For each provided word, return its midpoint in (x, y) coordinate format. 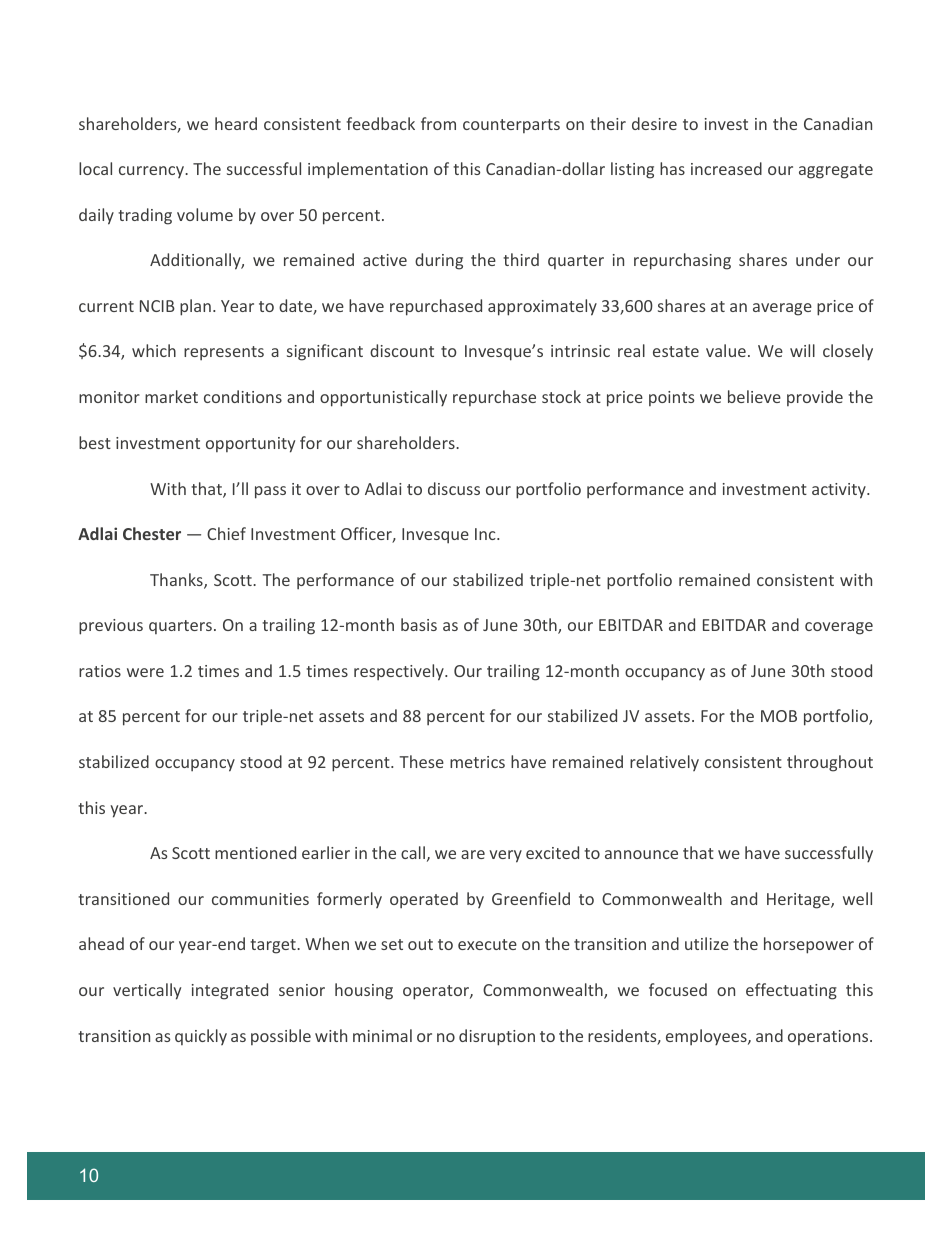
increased (726, 168)
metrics (477, 762)
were (145, 672)
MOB (779, 716)
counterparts (511, 126)
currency (152, 172)
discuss (454, 488)
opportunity (250, 445)
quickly (201, 1037)
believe (754, 396)
